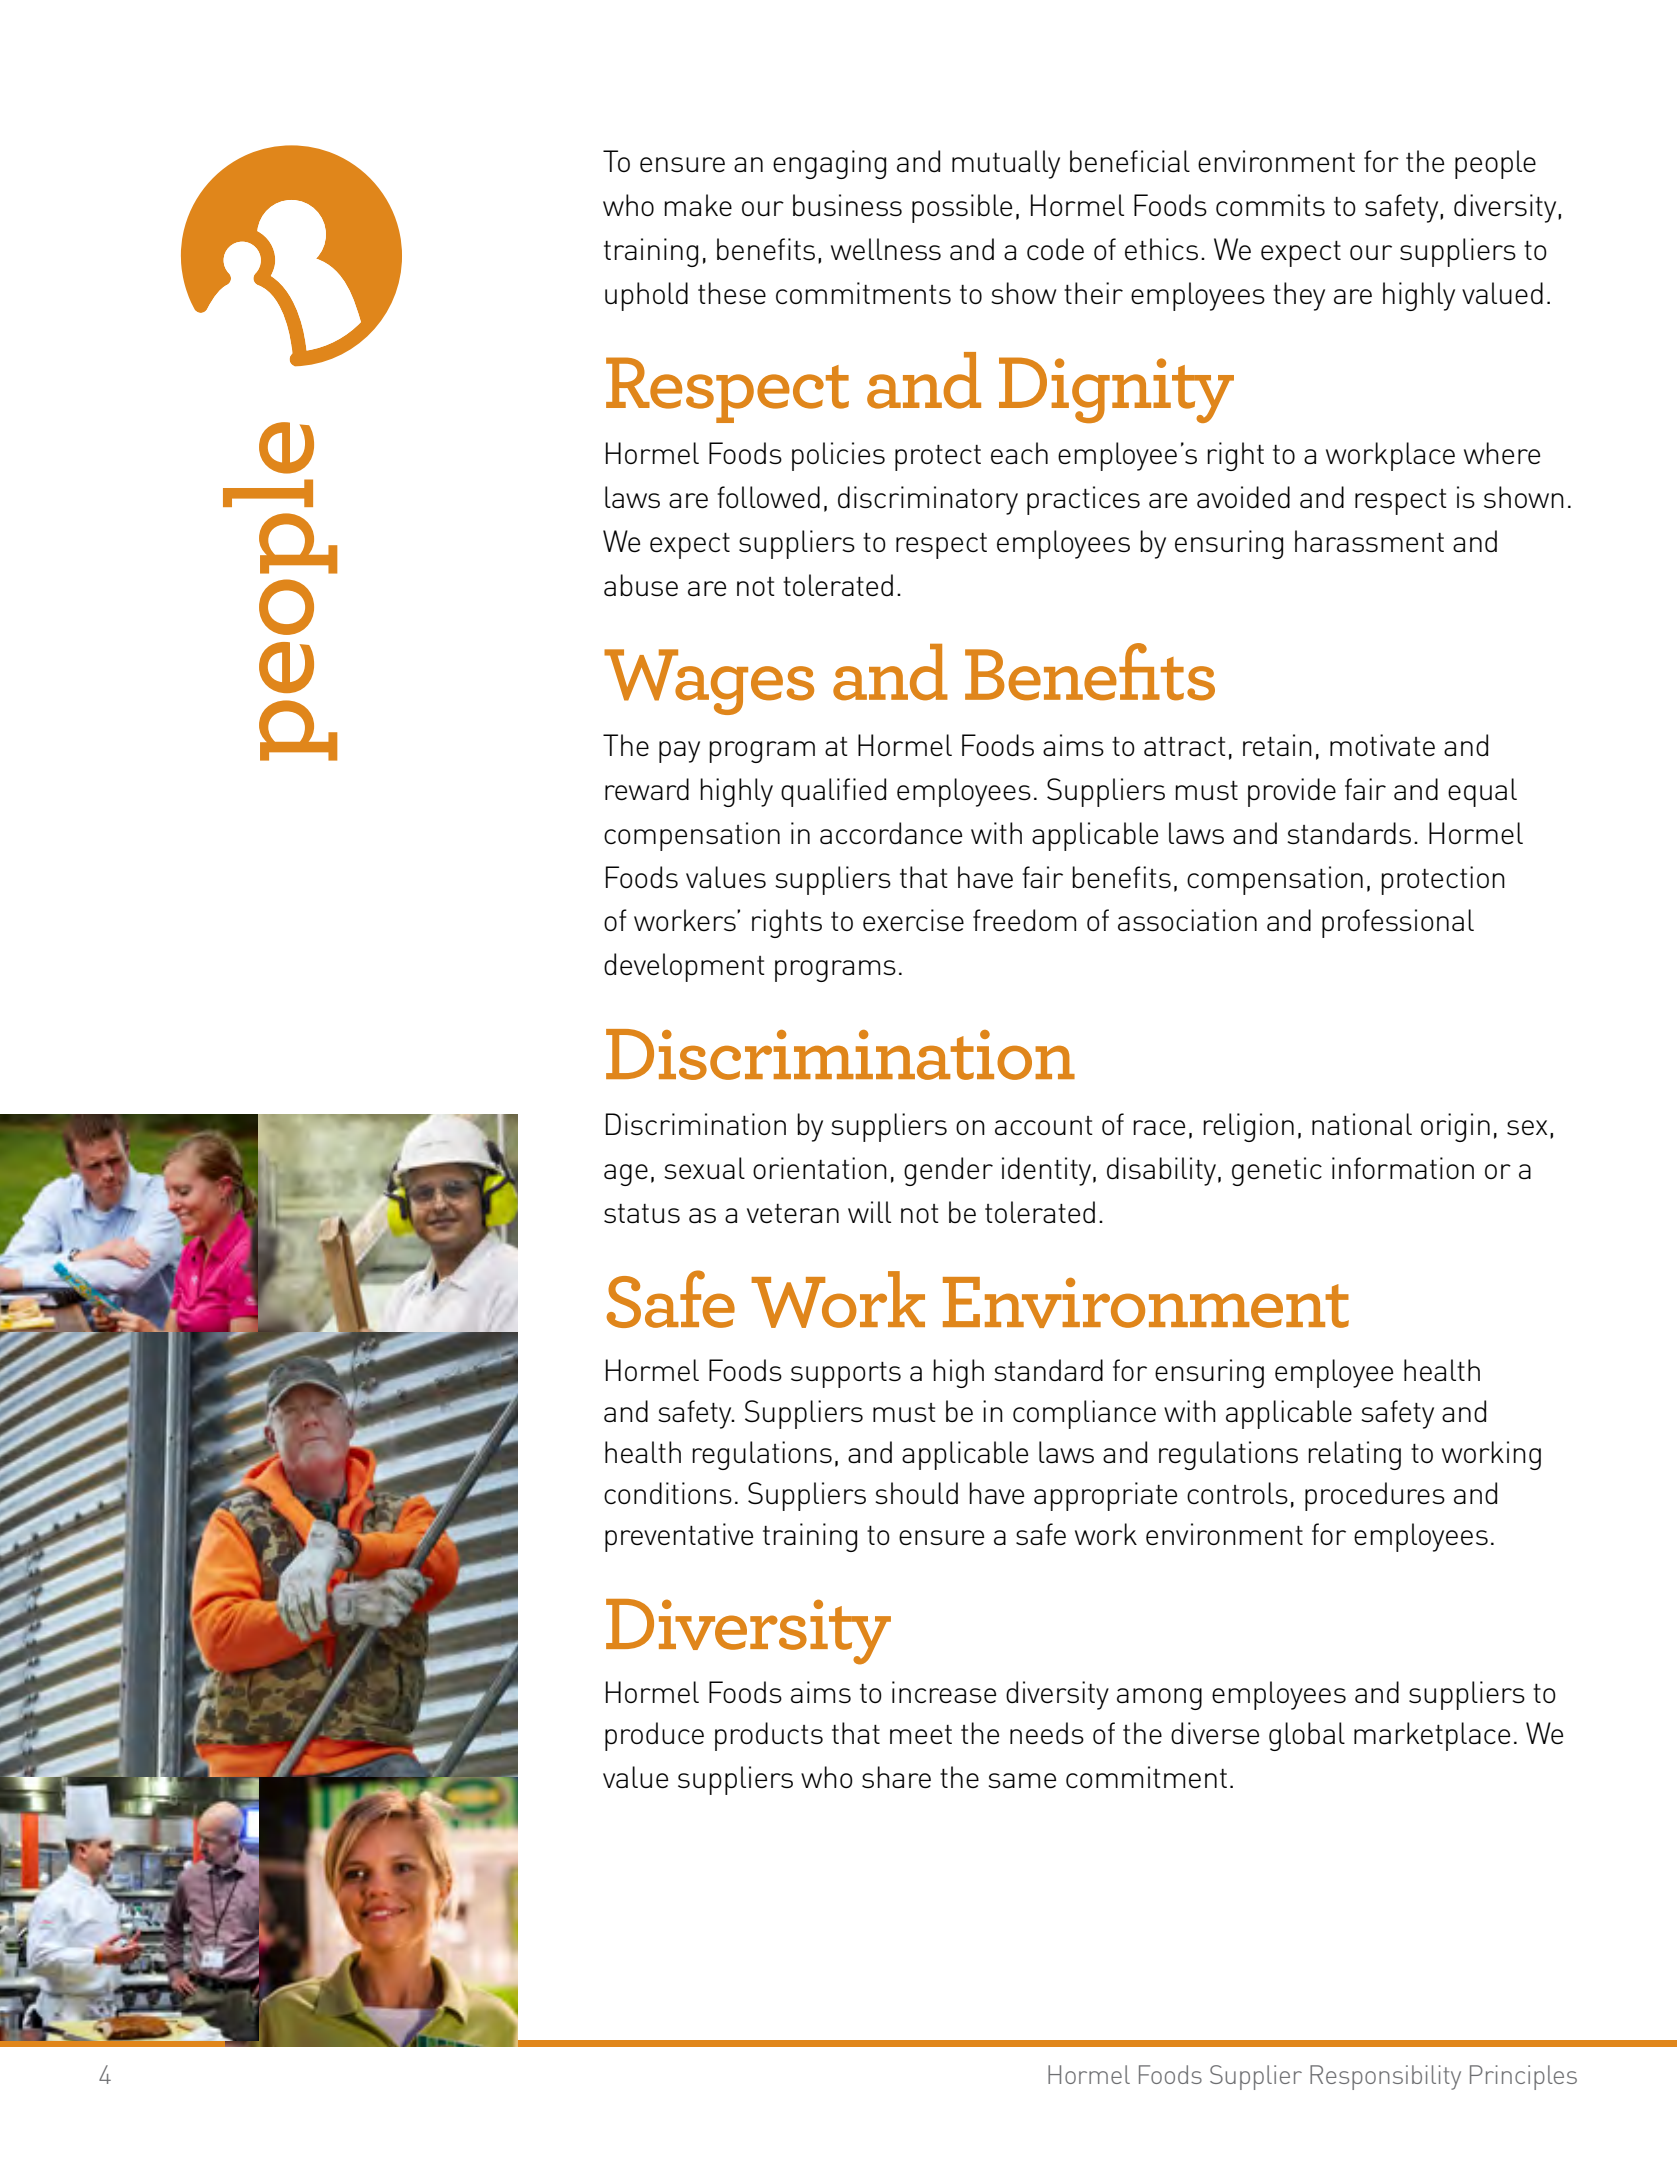 The height and width of the screenshot is (2170, 1677). What do you see at coordinates (1299, 296) in the screenshot?
I see `they` at bounding box center [1299, 296].
